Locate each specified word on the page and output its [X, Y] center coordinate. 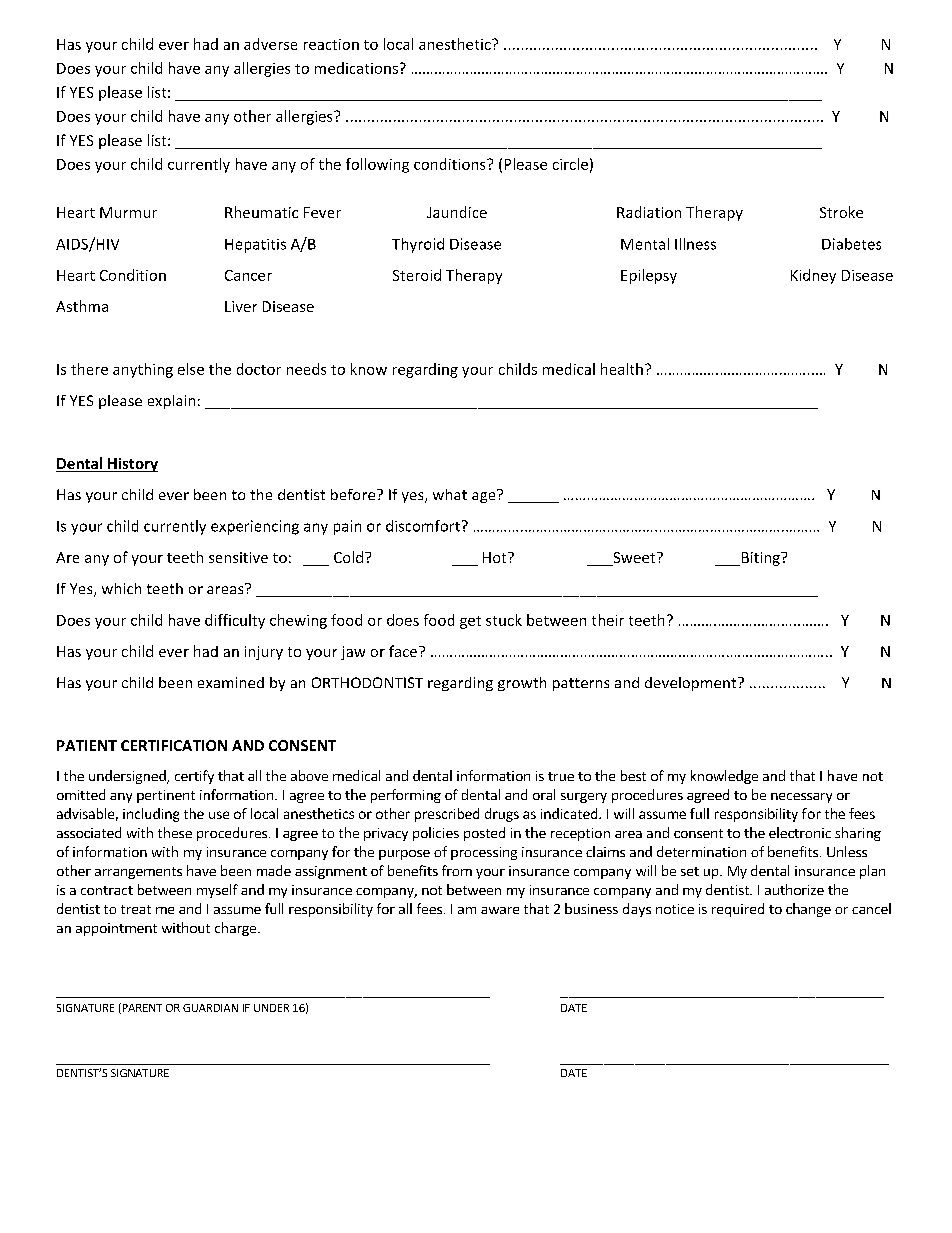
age [485, 496]
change [808, 910]
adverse [270, 44]
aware [500, 910]
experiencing [255, 527]
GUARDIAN [210, 1008]
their [608, 620]
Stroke [841, 212]
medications [356, 68]
